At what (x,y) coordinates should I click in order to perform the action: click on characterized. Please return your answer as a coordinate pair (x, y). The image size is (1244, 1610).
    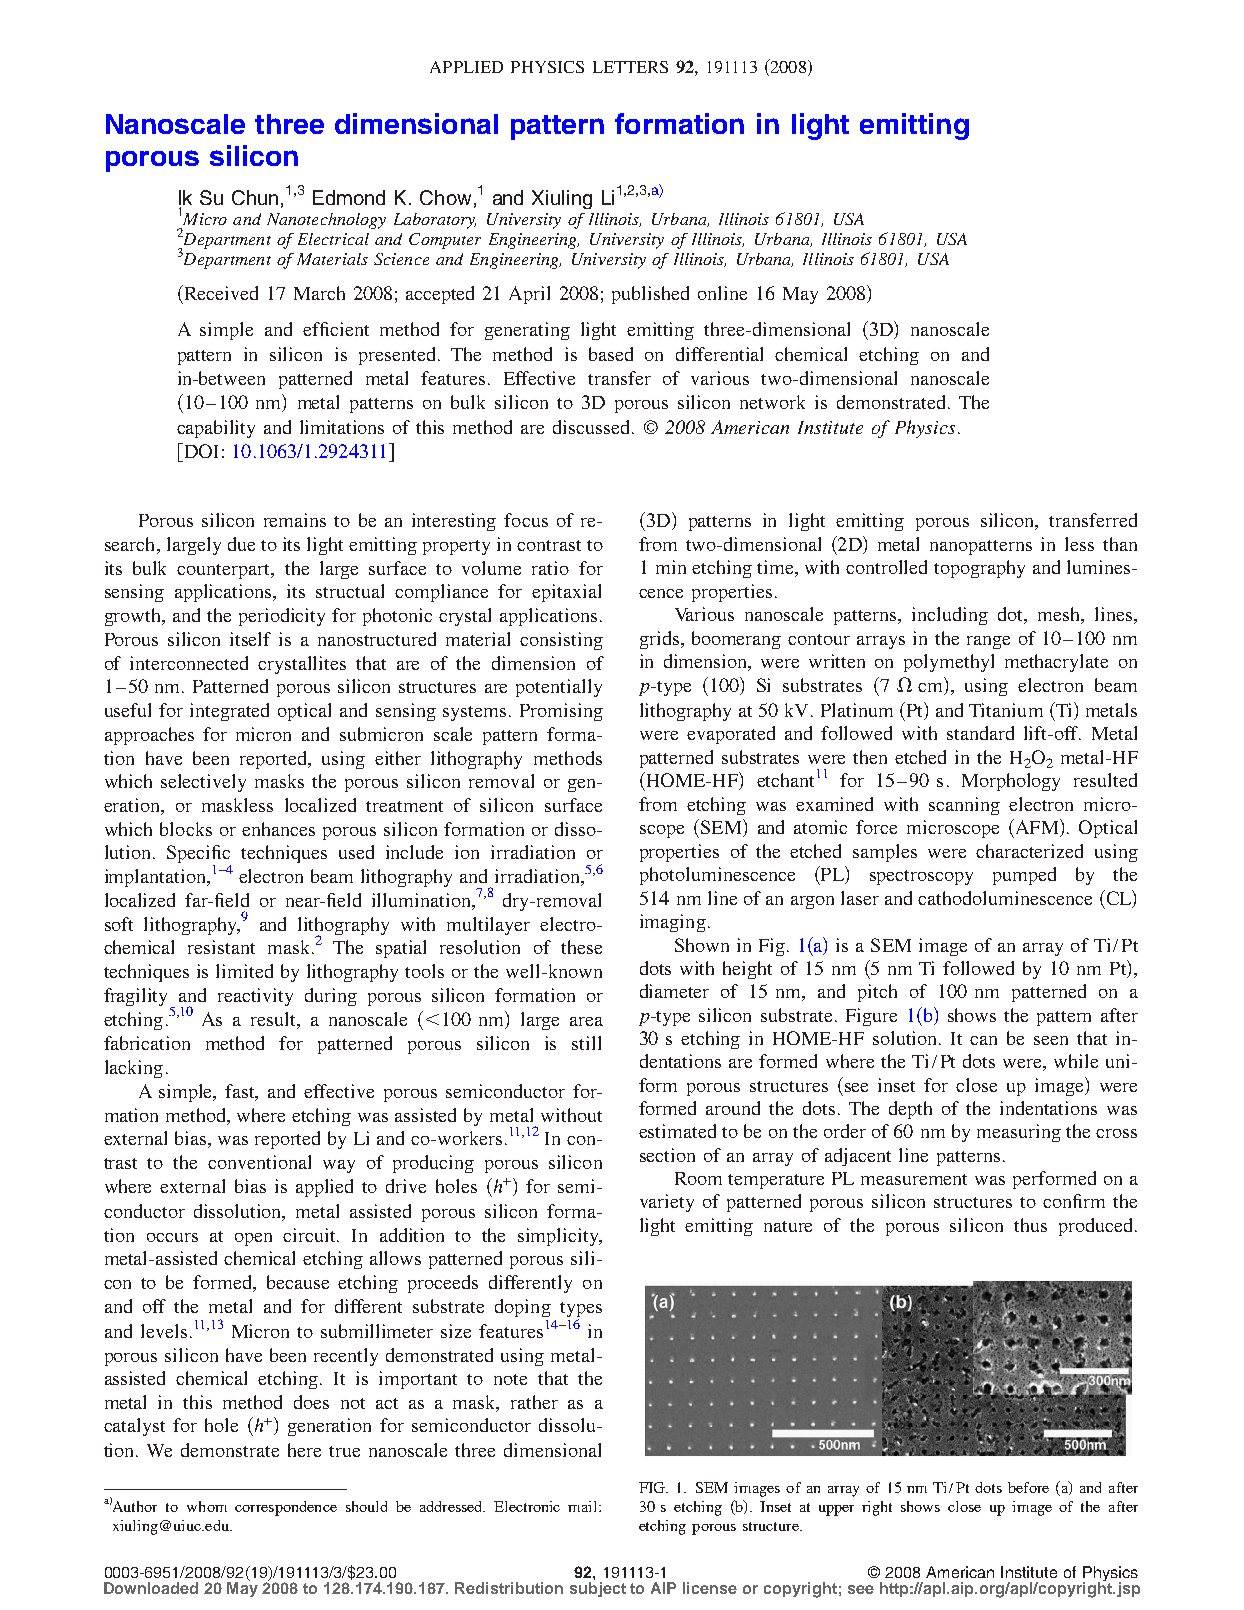
    Looking at the image, I should click on (1029, 851).
